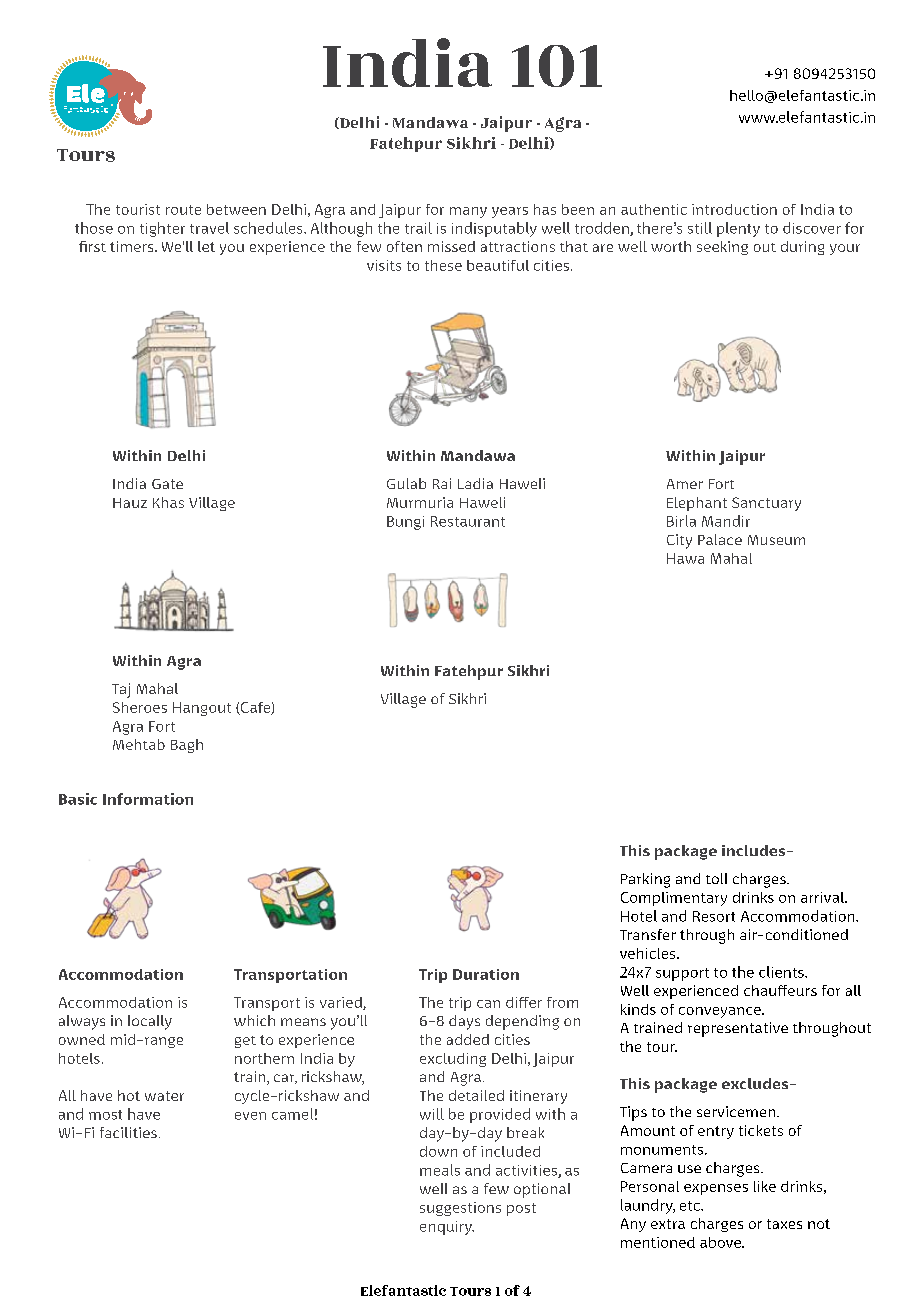 The width and height of the page is (924, 1308). Describe the element at coordinates (150, 1022) in the page. I see `locally` at that location.
